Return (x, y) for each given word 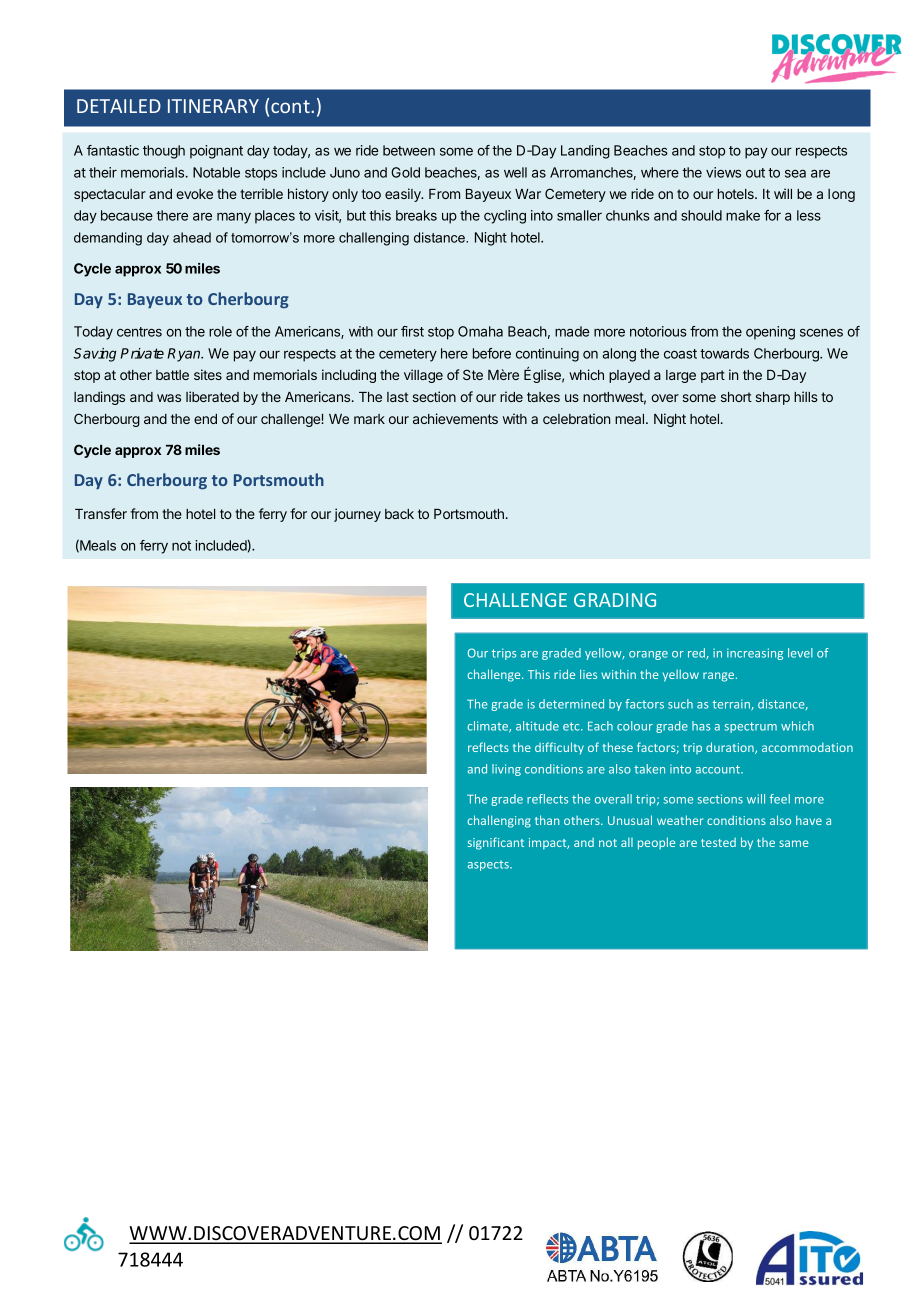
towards (724, 353)
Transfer (101, 513)
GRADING (615, 600)
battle (172, 375)
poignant (216, 152)
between (409, 150)
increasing (755, 654)
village (423, 376)
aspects (489, 865)
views (723, 172)
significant (496, 843)
